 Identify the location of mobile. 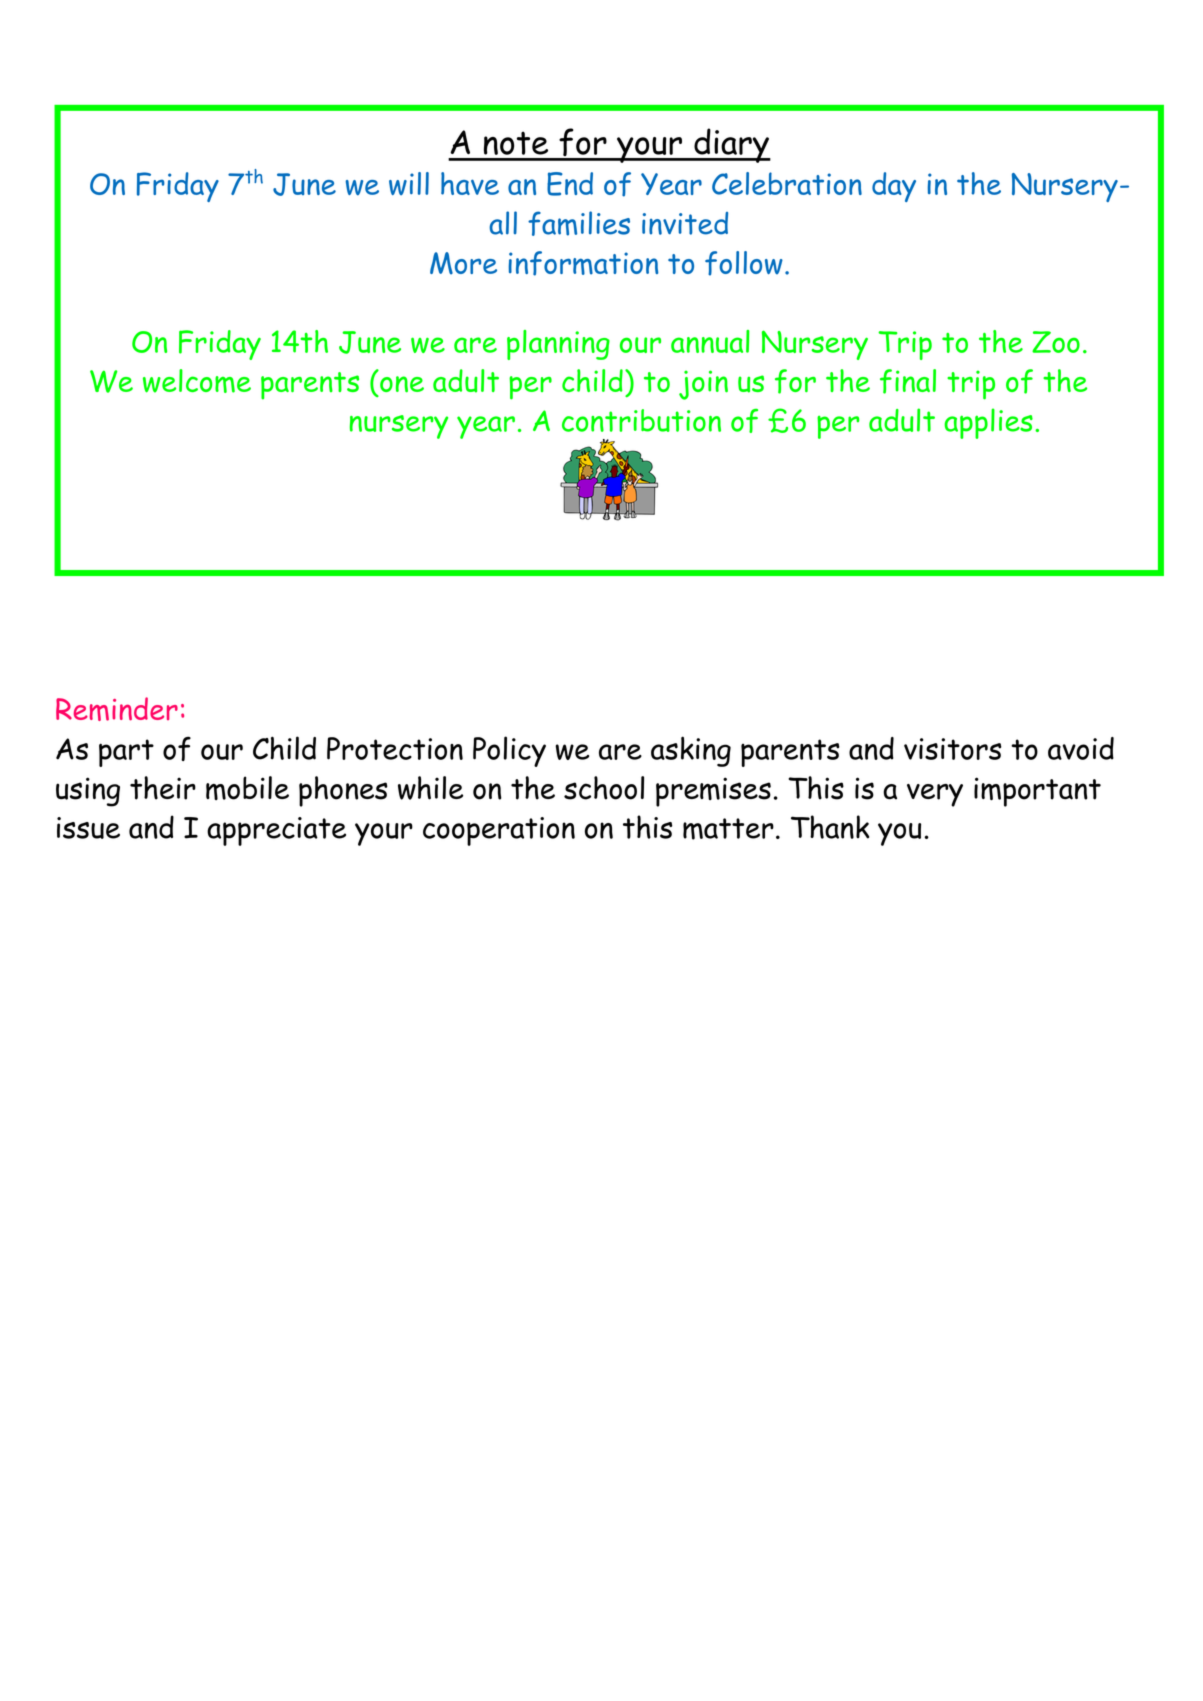
(247, 788).
